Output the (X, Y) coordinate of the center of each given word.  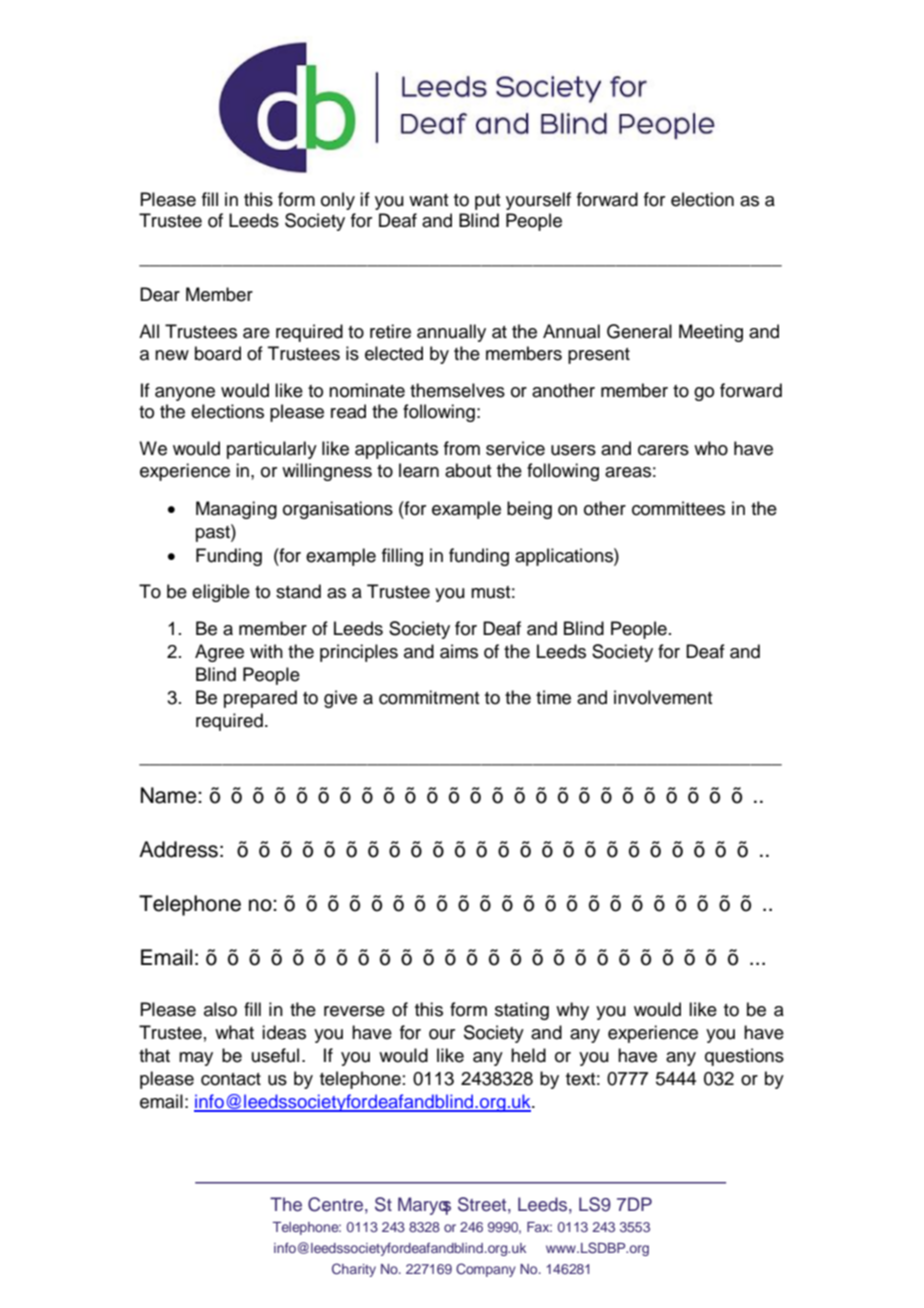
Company (486, 1270)
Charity (354, 1270)
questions (744, 1057)
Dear (160, 294)
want (428, 200)
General (639, 331)
